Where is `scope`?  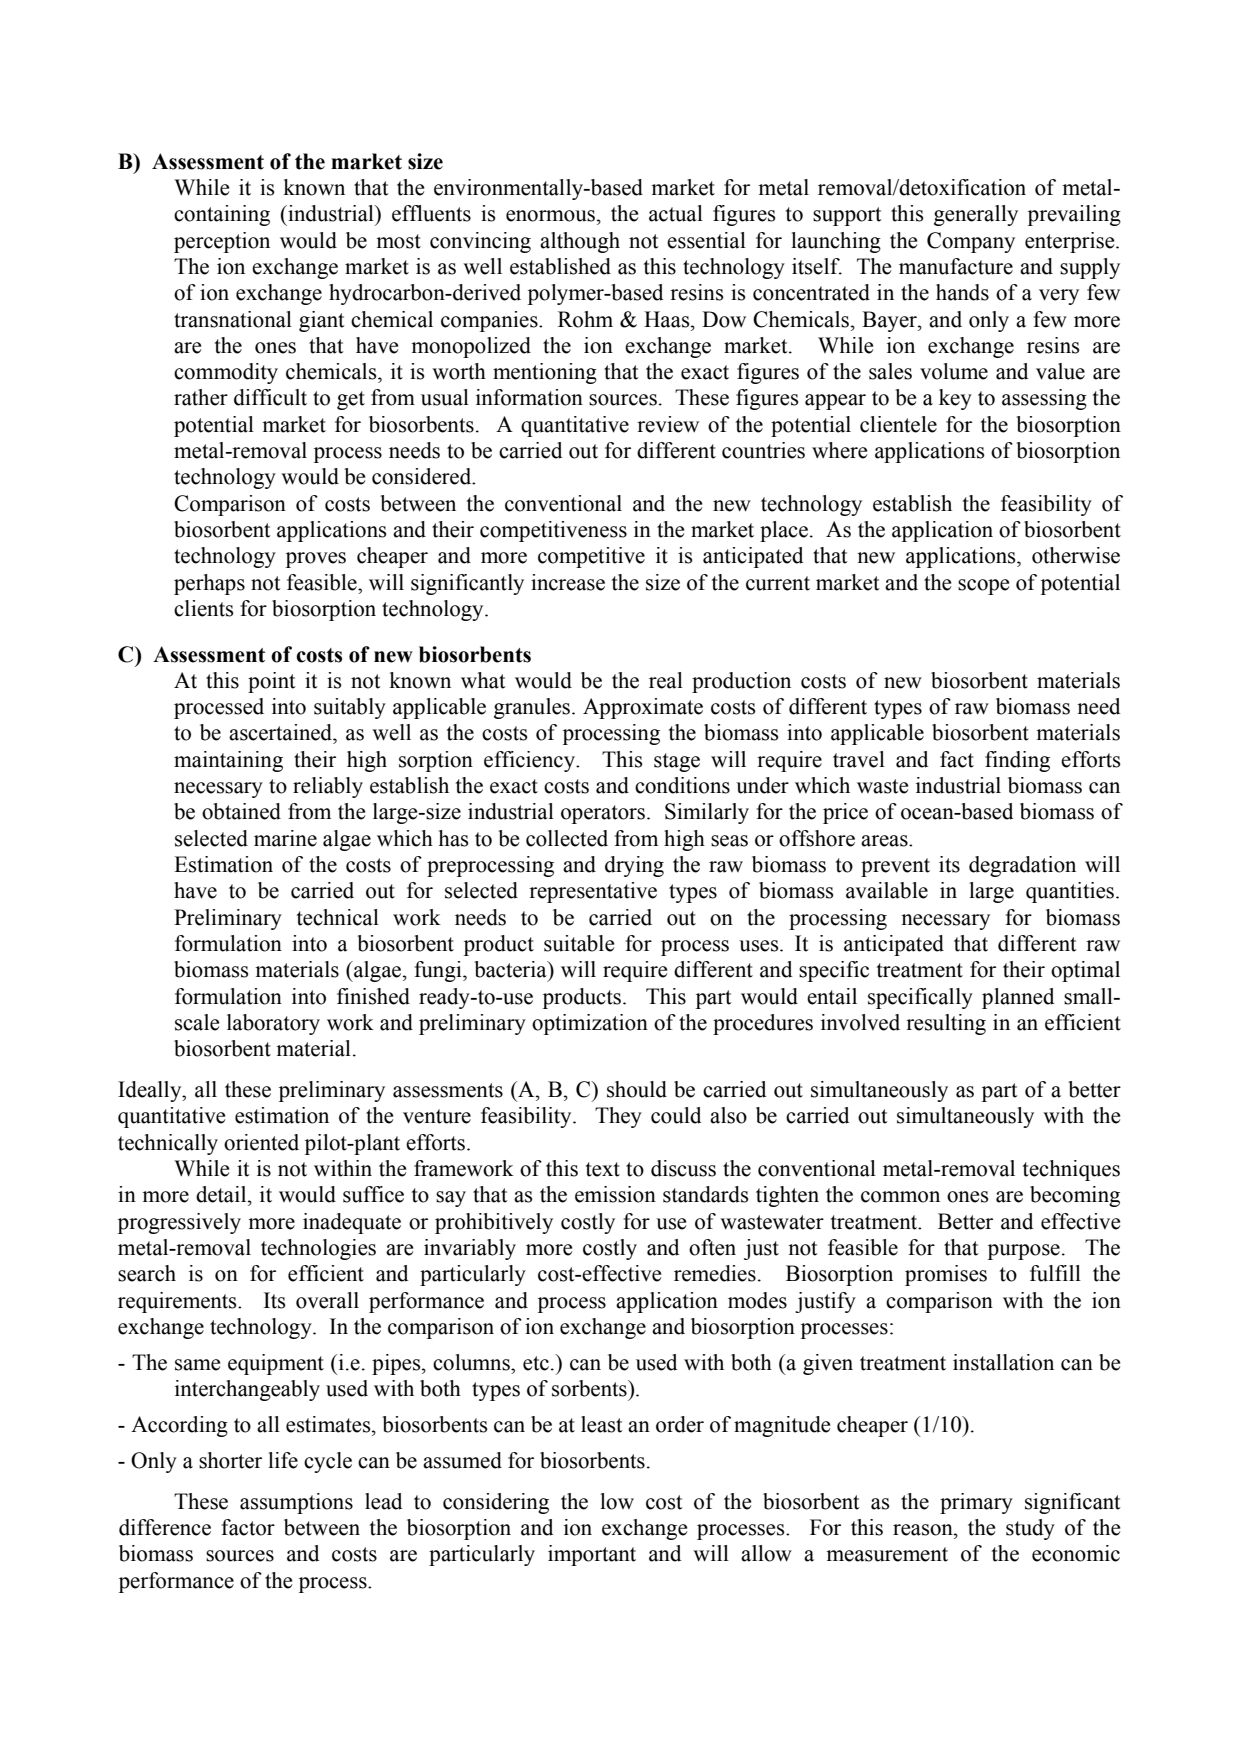 scope is located at coordinates (983, 587).
